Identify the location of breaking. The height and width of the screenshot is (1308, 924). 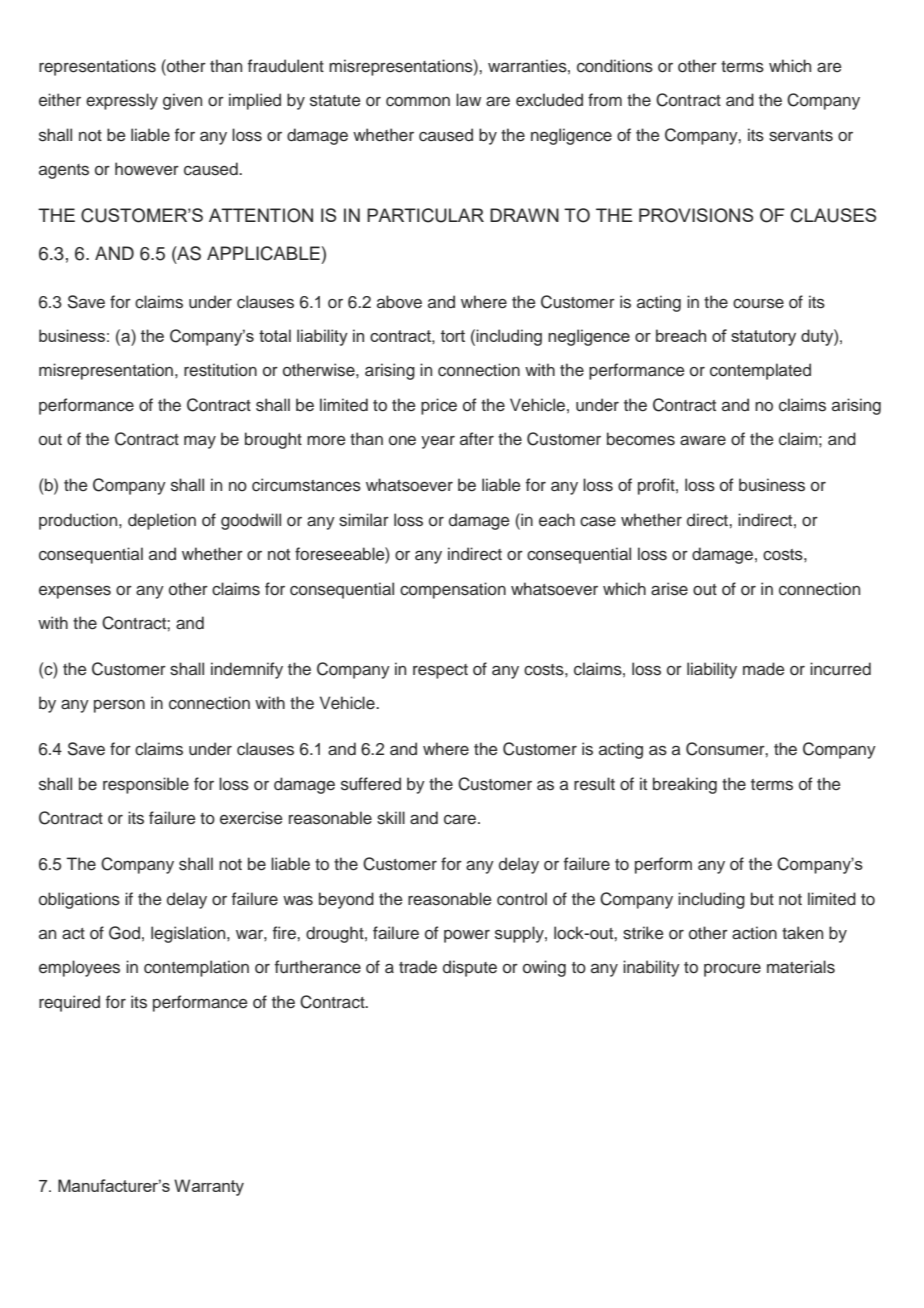
(685, 785).
